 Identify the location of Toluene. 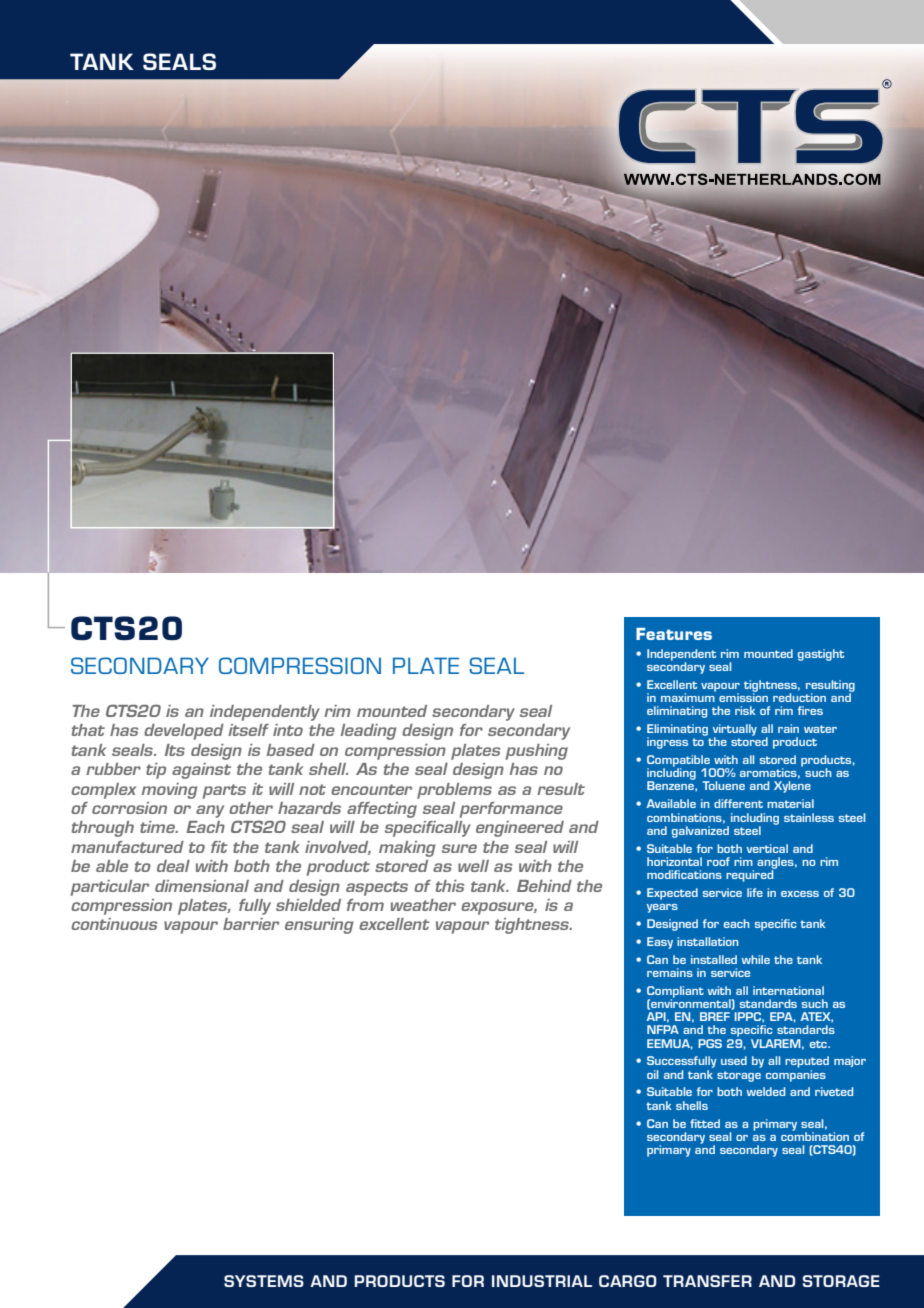
(724, 785).
